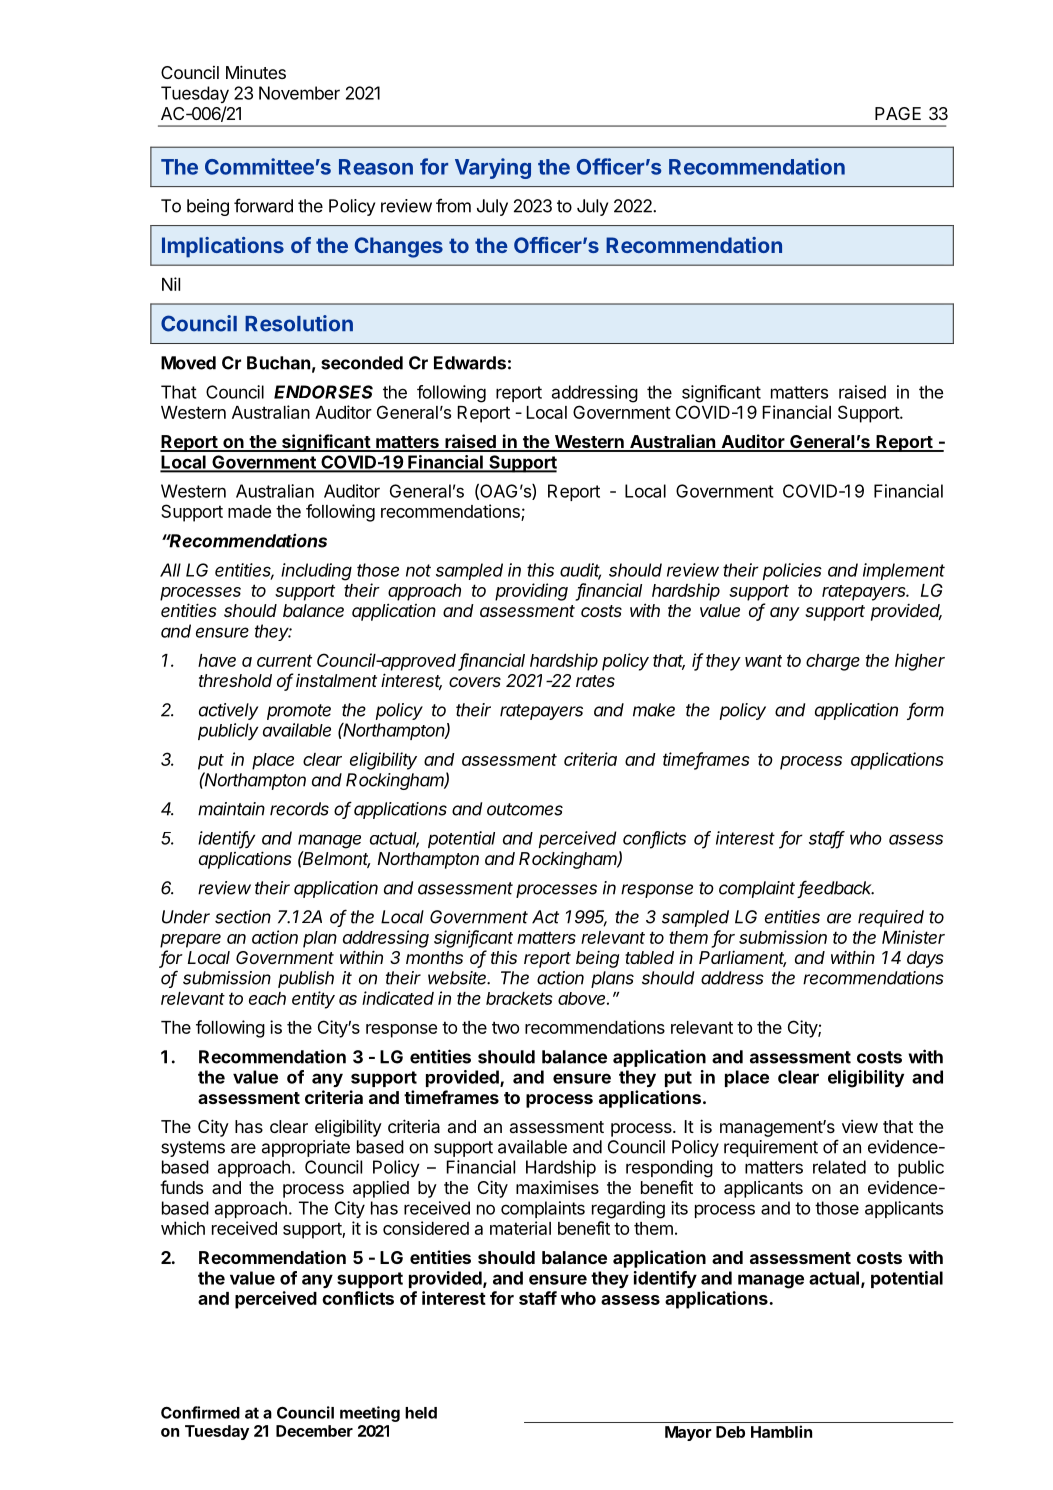  What do you see at coordinates (833, 662) in the screenshot?
I see `charge` at bounding box center [833, 662].
